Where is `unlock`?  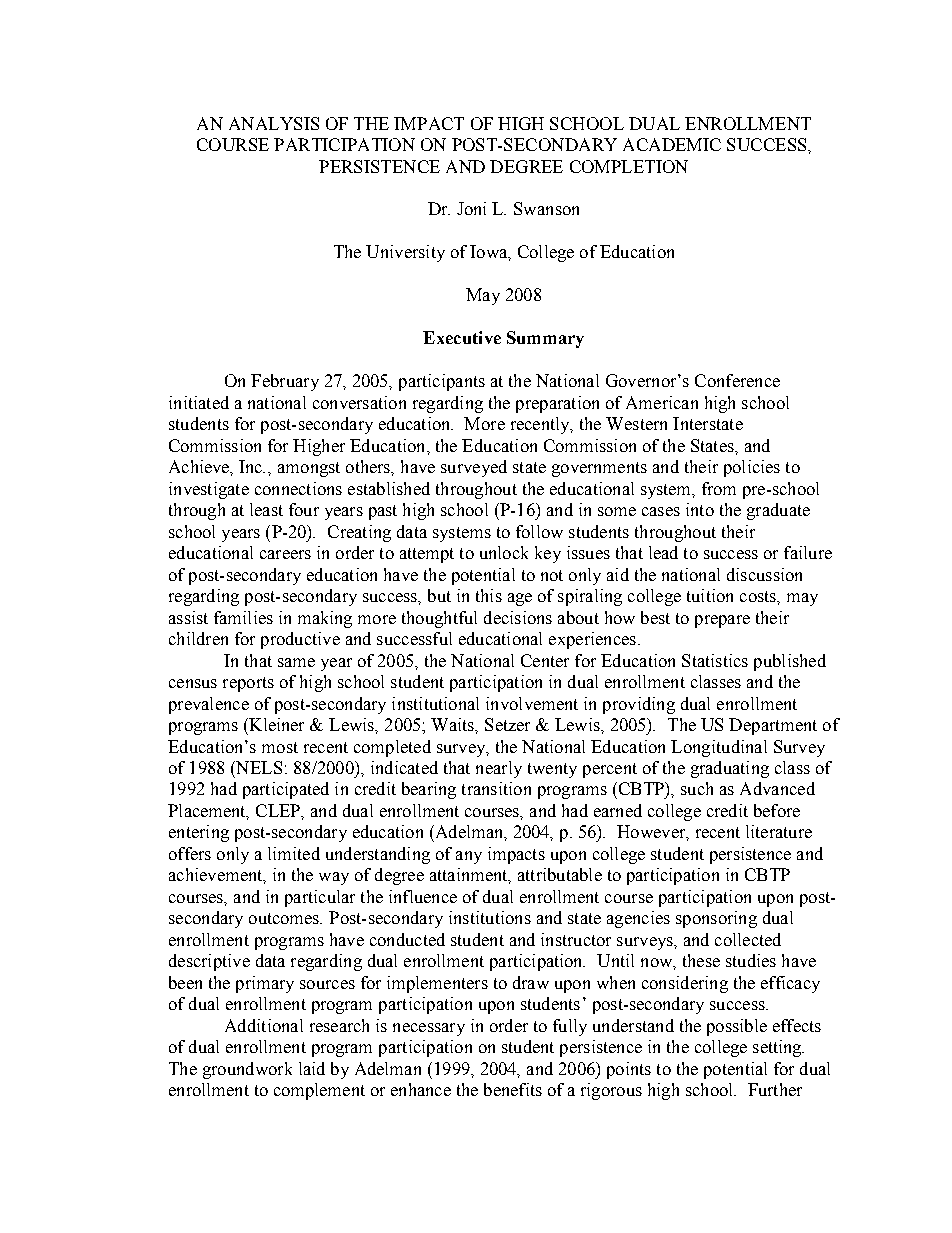 unlock is located at coordinates (504, 552).
